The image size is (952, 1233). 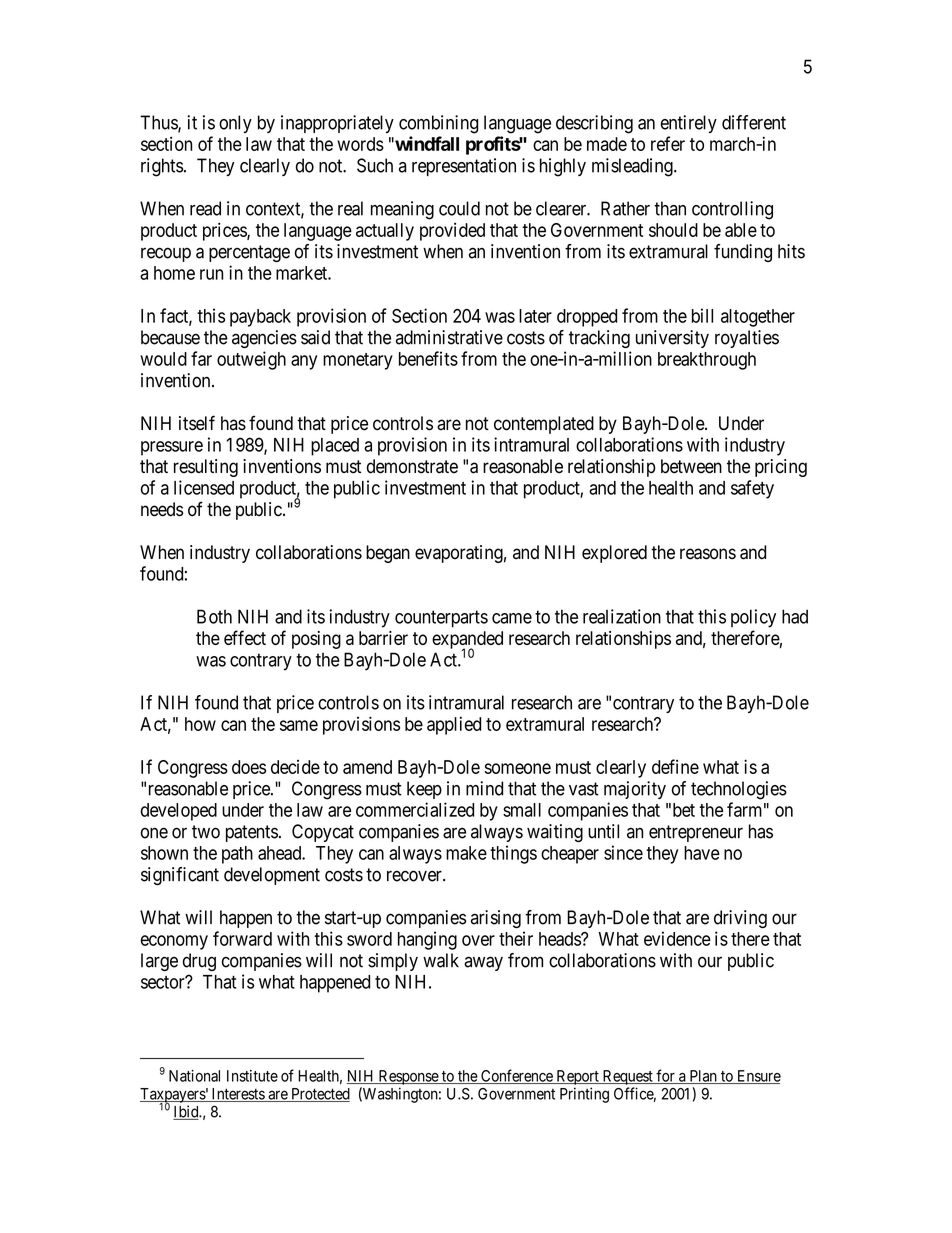 I want to click on entirely, so click(x=689, y=124).
